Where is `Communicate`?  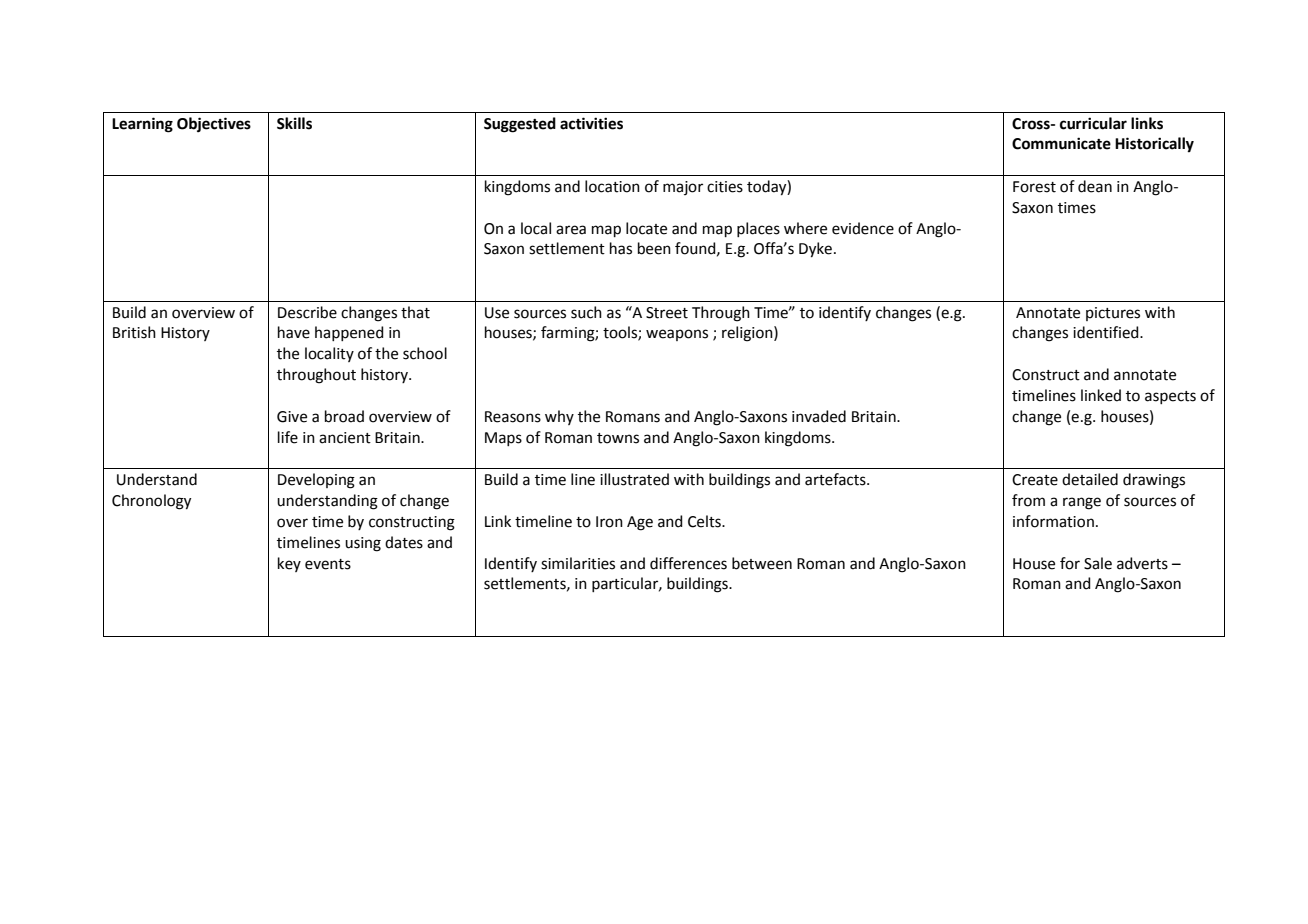
Communicate is located at coordinates (1061, 143).
